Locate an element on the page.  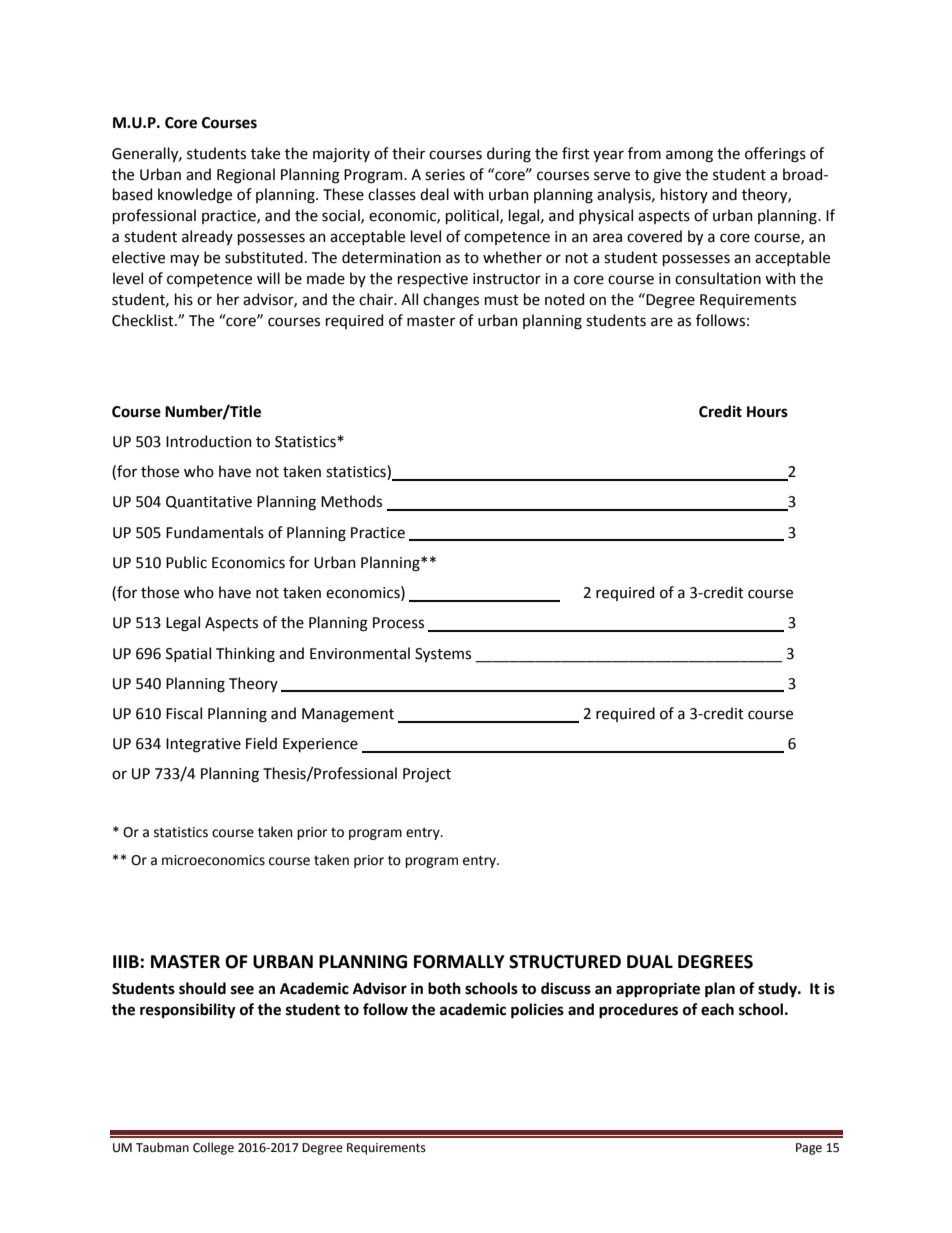
College is located at coordinates (213, 1148).
